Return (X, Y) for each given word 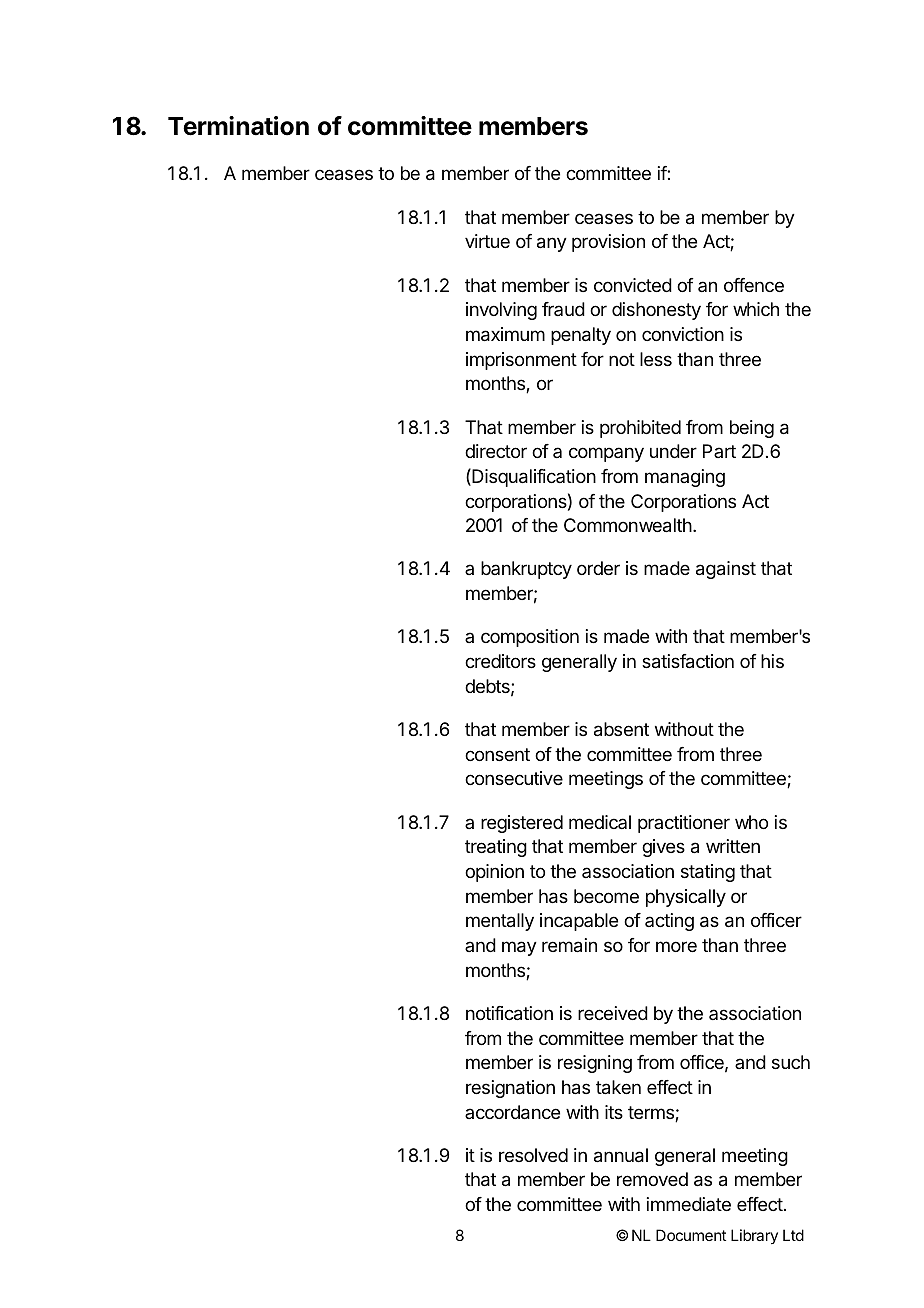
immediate (689, 1204)
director (496, 451)
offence (754, 285)
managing (685, 478)
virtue (487, 241)
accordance (512, 1112)
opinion (494, 873)
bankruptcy (526, 570)
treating (496, 848)
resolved (533, 1155)
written (733, 846)
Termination (238, 126)
